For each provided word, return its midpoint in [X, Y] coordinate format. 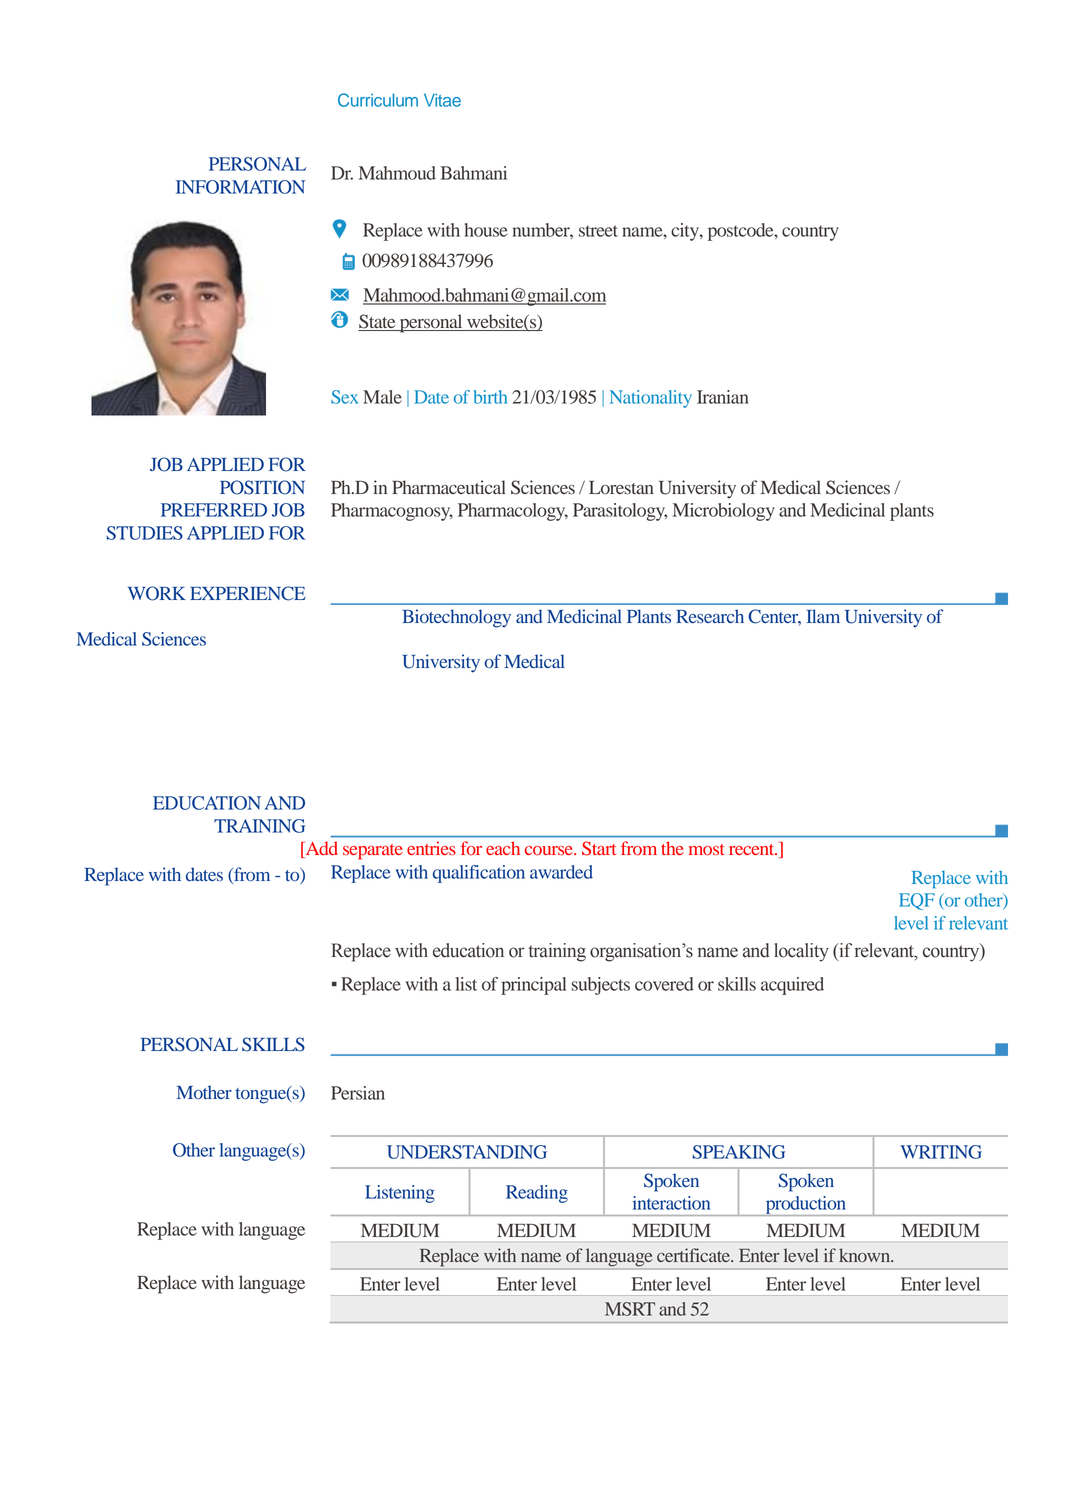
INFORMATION [240, 187]
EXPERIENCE [248, 593]
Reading [537, 1194]
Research [710, 616]
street [598, 231]
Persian [358, 1093]
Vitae [442, 100]
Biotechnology [456, 618]
